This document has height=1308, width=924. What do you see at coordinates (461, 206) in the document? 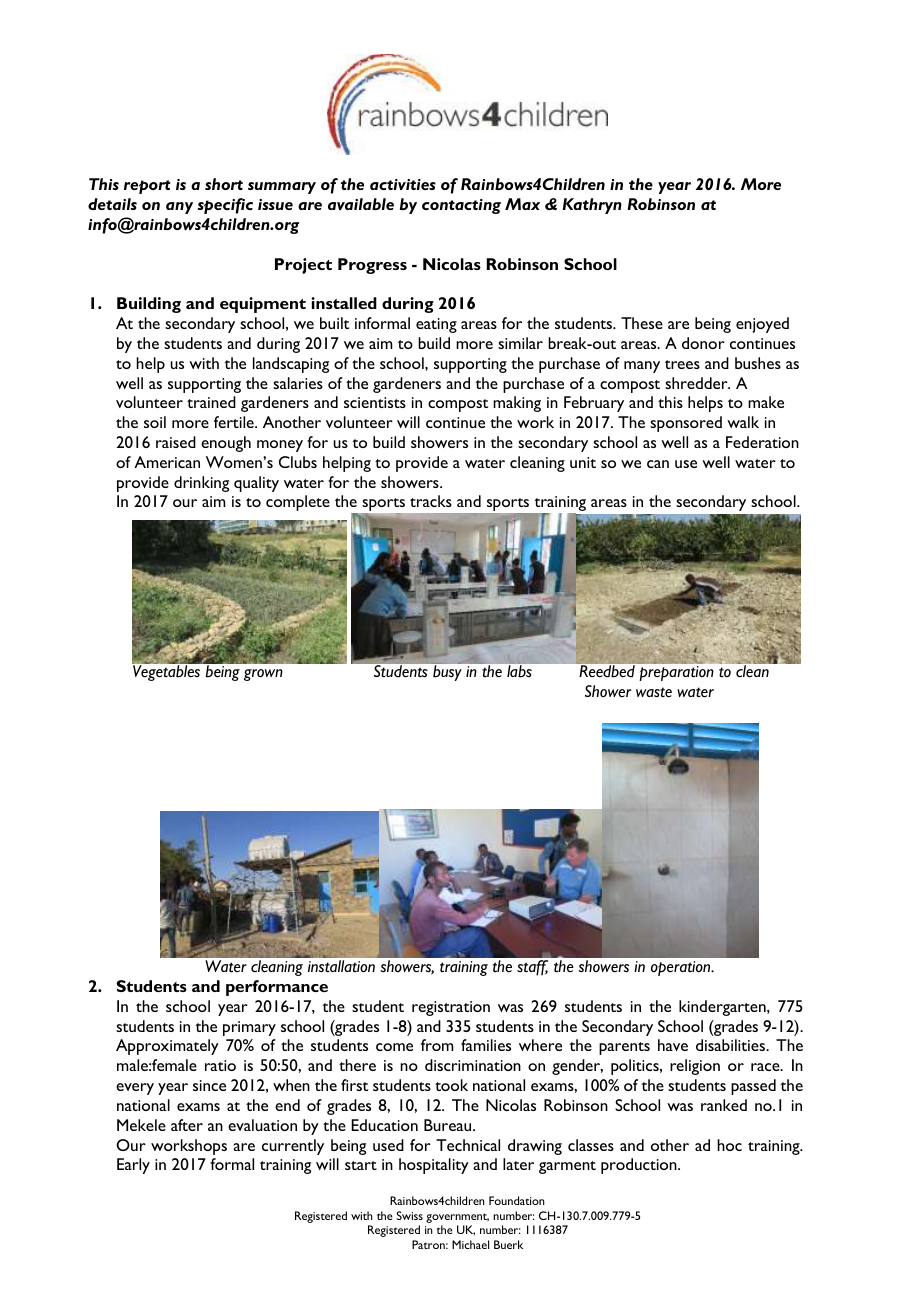
I see `contacting` at bounding box center [461, 206].
